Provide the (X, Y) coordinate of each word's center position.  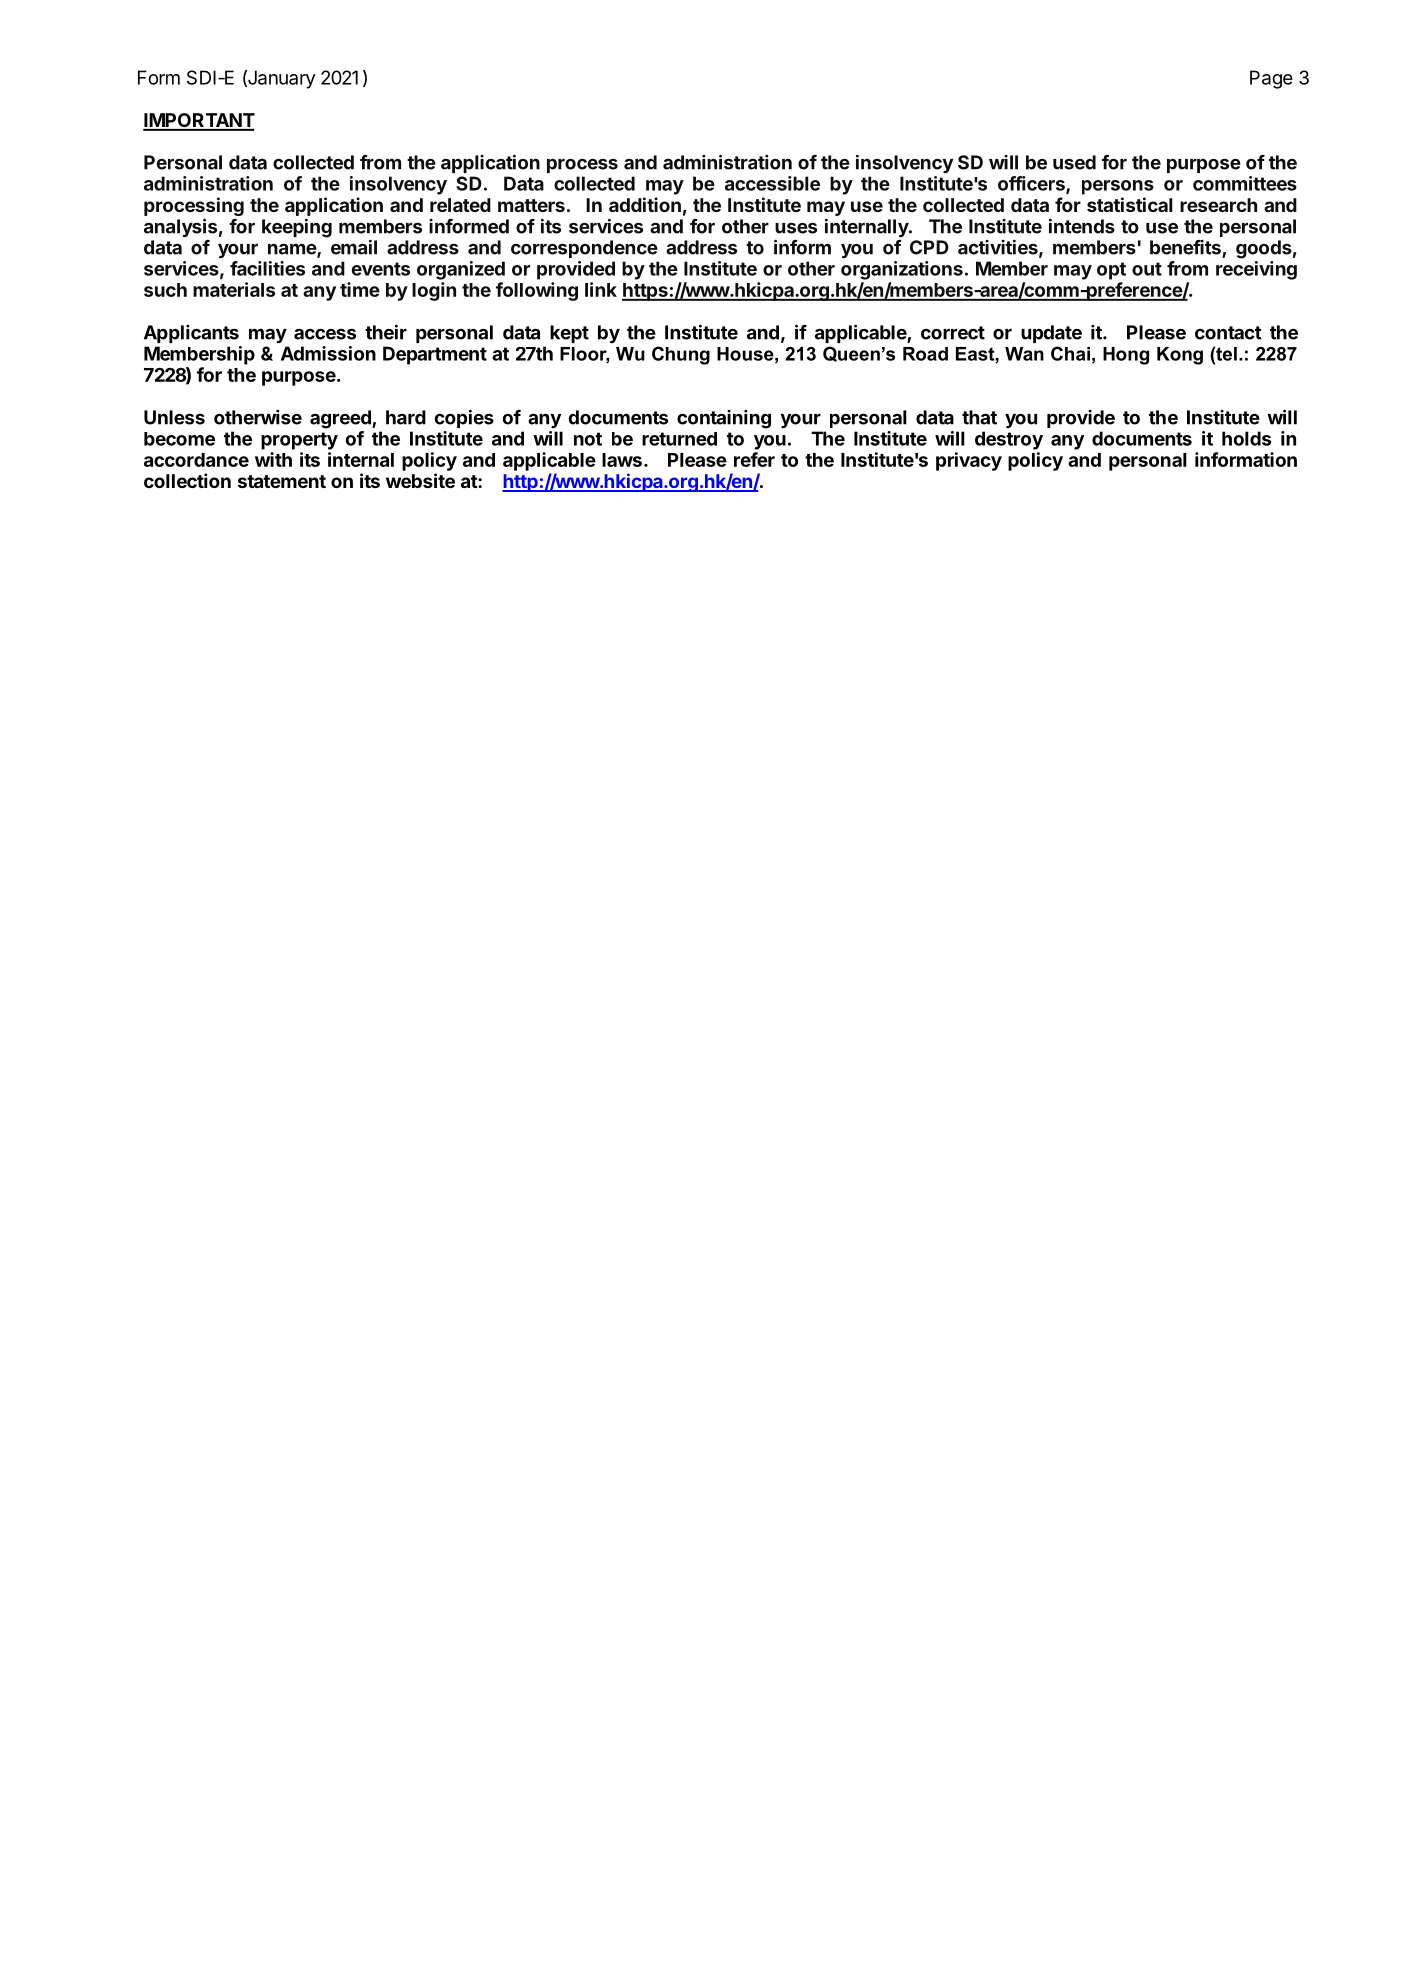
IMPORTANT (199, 121)
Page (1271, 79)
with (273, 459)
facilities (267, 268)
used (1074, 162)
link (601, 289)
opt (1111, 271)
